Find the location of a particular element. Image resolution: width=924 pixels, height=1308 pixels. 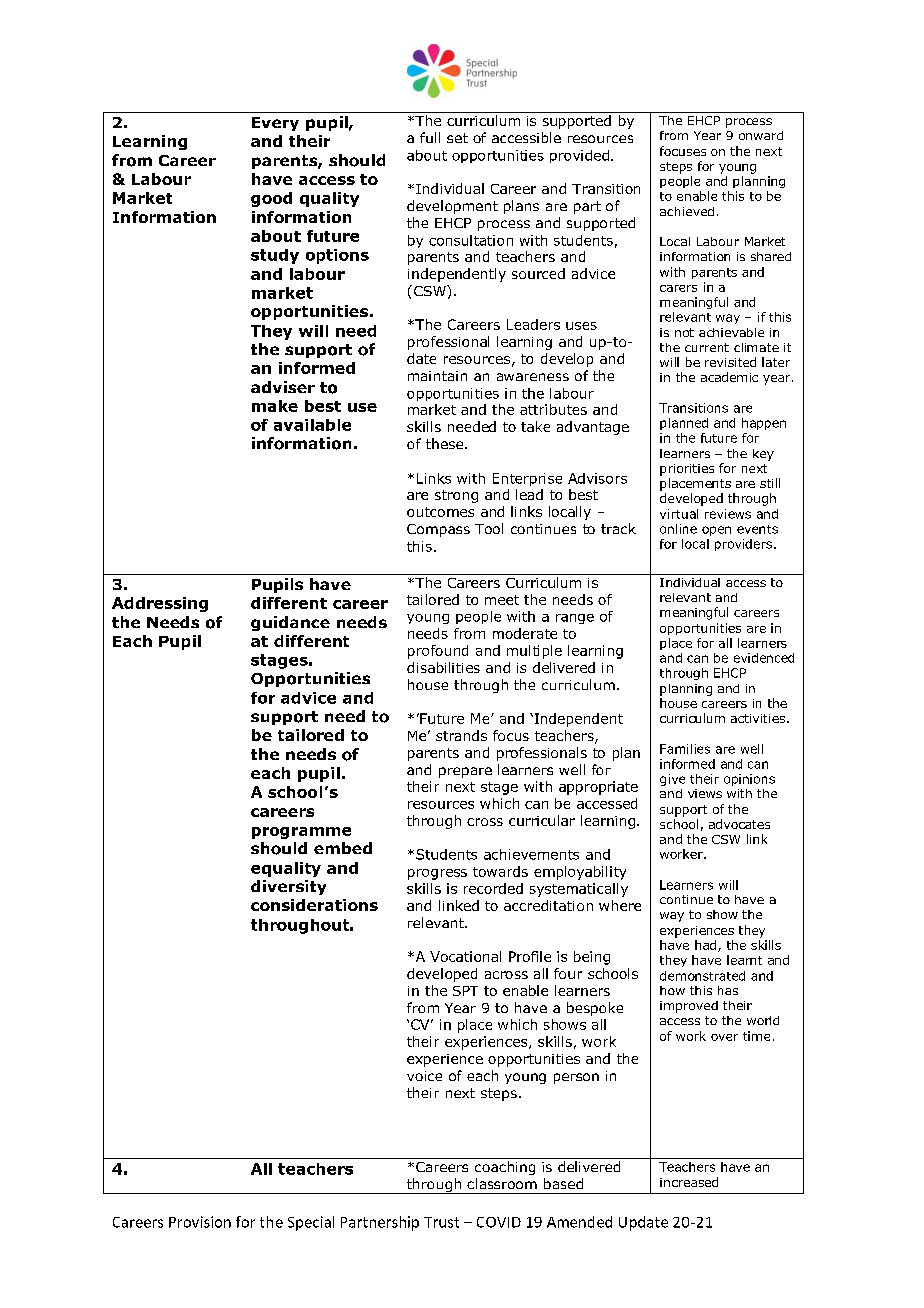

make is located at coordinates (275, 406).
